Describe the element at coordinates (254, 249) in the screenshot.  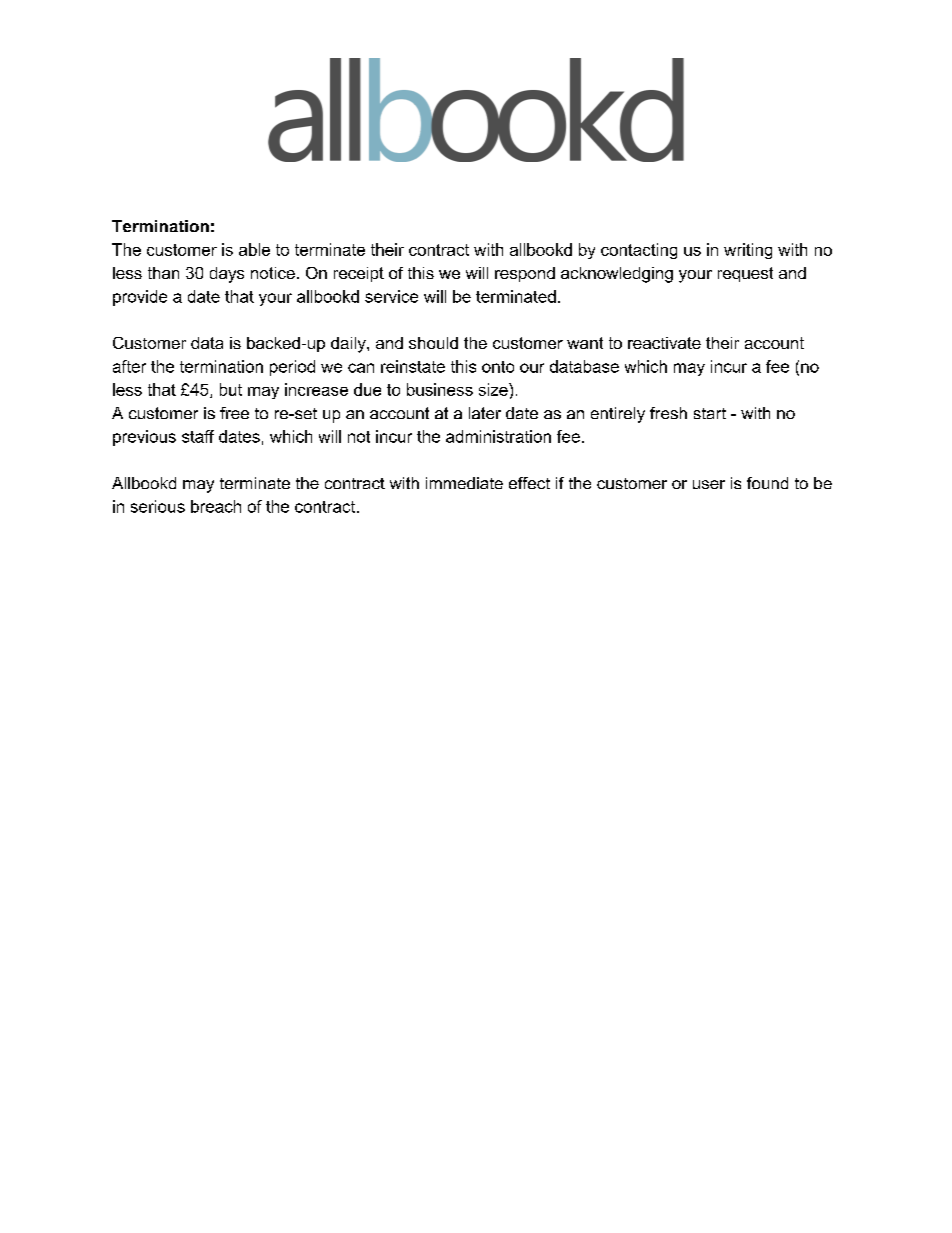
I see `able` at that location.
